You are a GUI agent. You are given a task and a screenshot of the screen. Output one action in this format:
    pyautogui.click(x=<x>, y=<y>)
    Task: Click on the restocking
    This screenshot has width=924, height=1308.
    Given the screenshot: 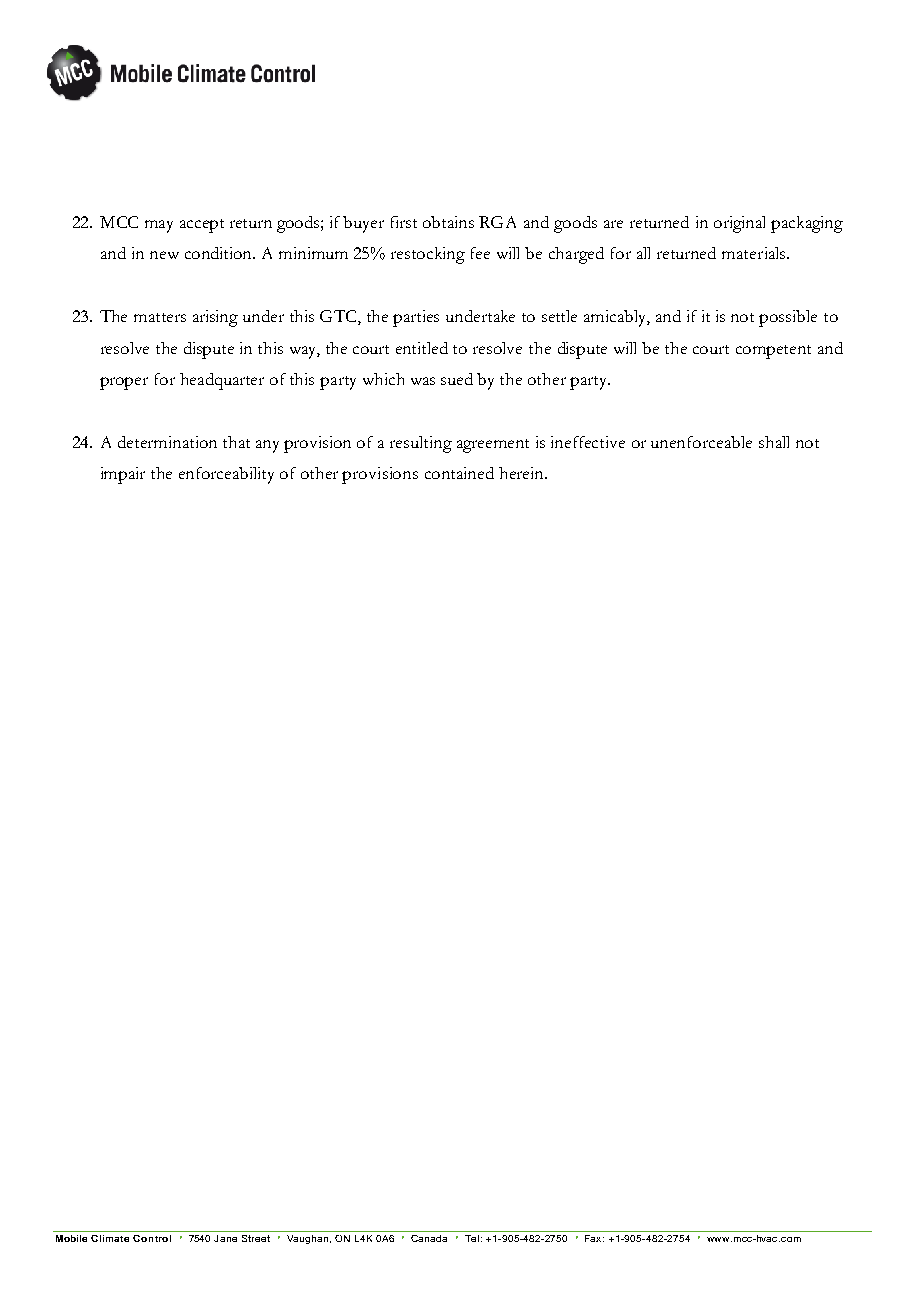 What is the action you would take?
    pyautogui.click(x=428, y=255)
